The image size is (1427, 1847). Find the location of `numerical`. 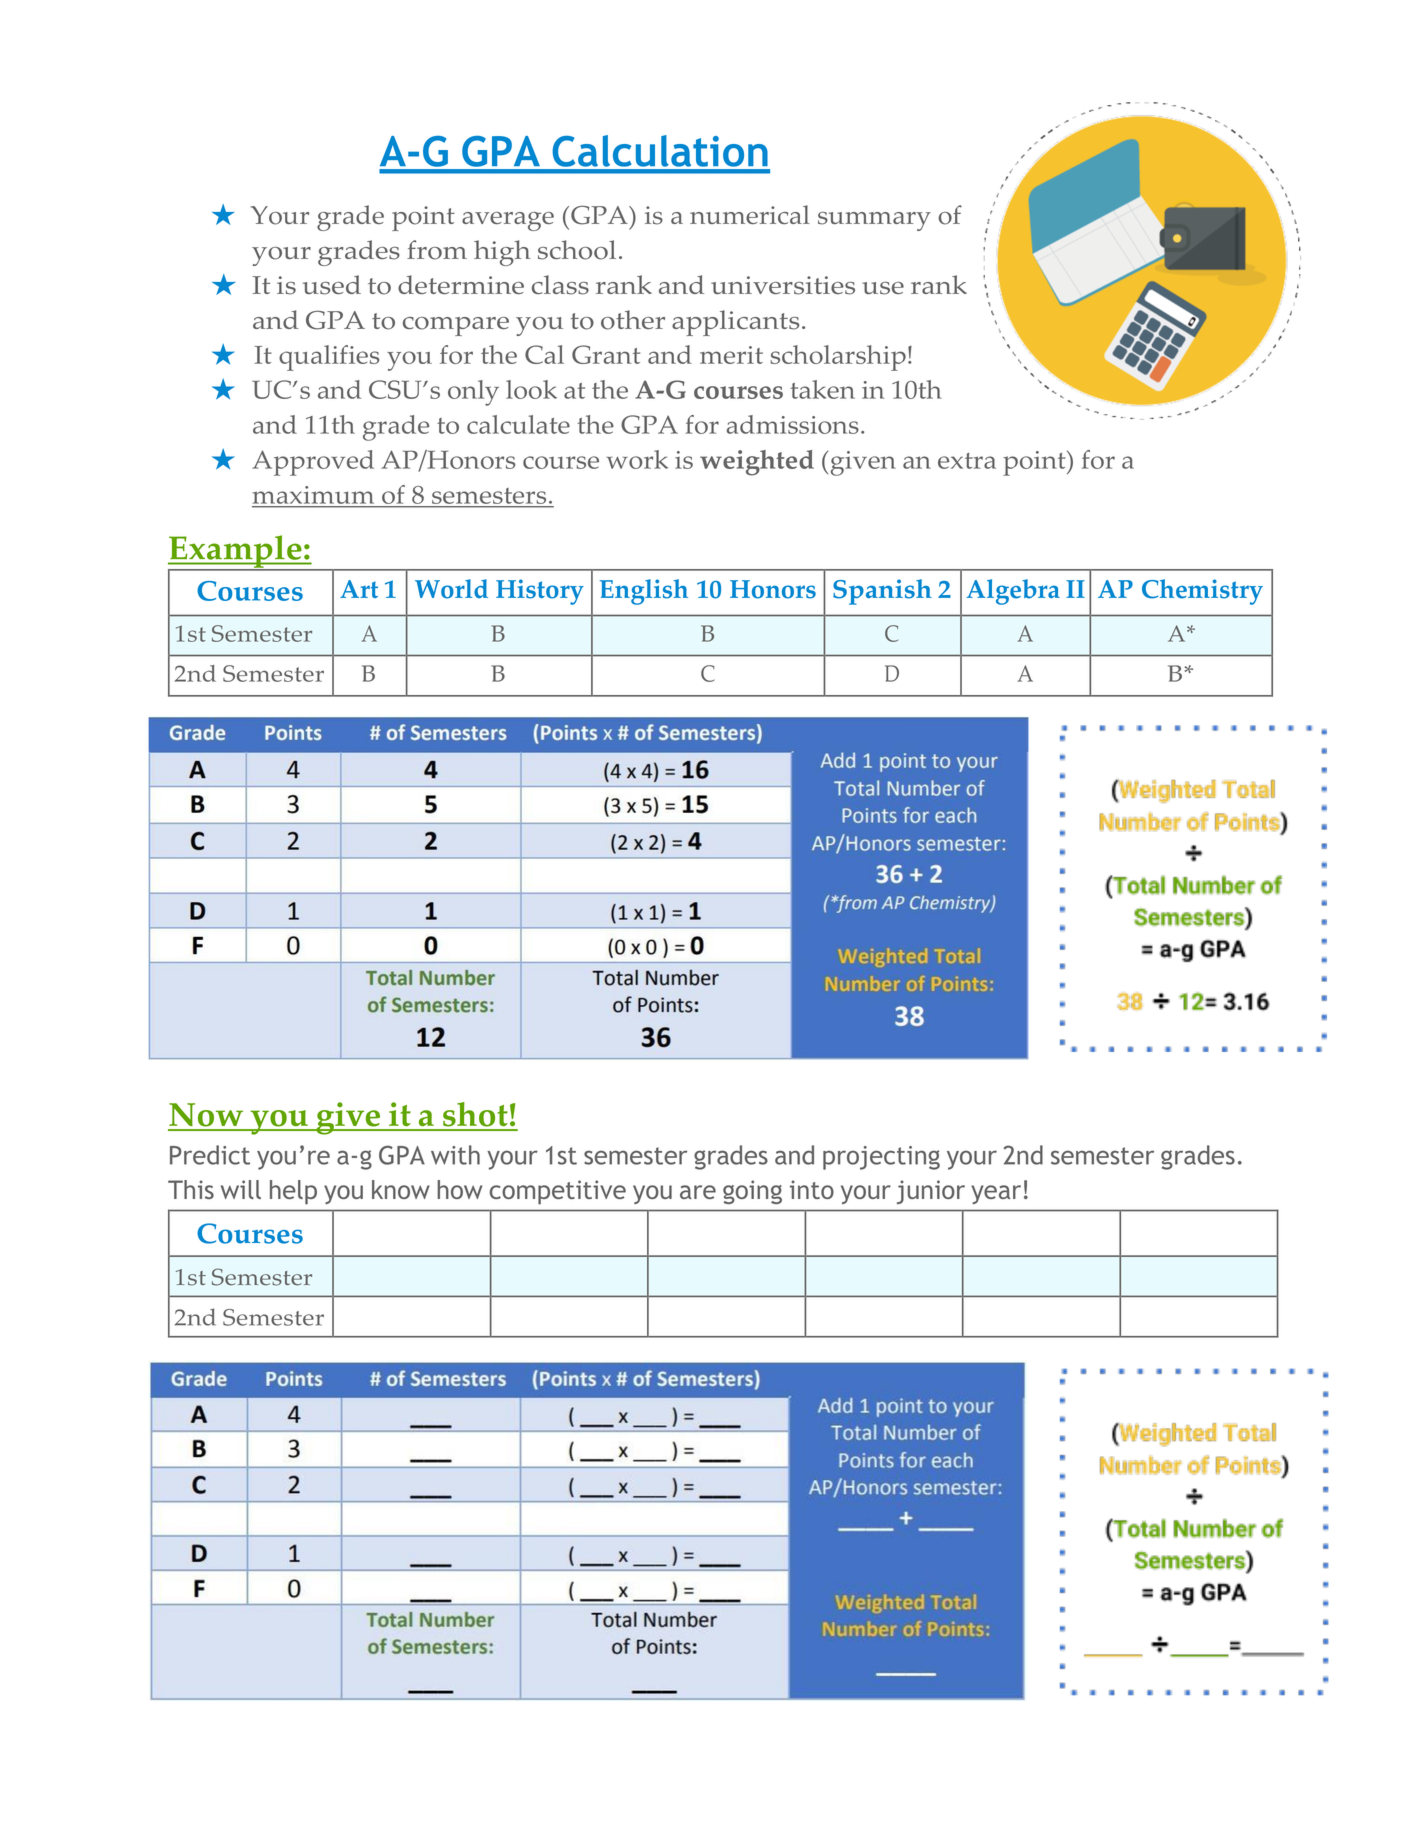

numerical is located at coordinates (750, 214).
